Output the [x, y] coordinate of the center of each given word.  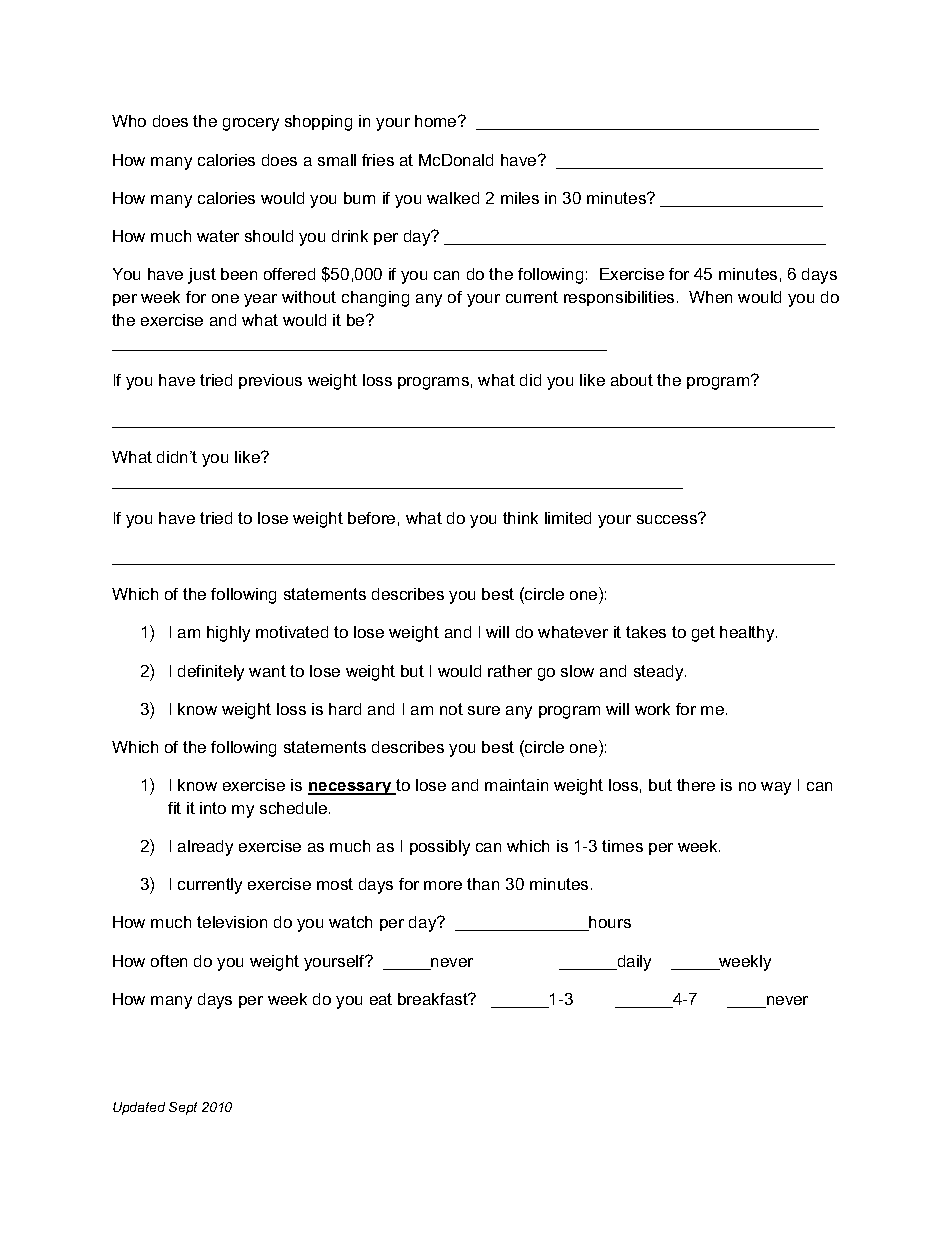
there [696, 785]
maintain [516, 785]
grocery [251, 124]
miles [520, 198]
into [213, 808]
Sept [183, 1108]
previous [270, 381]
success [668, 518]
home [437, 121]
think [520, 518]
